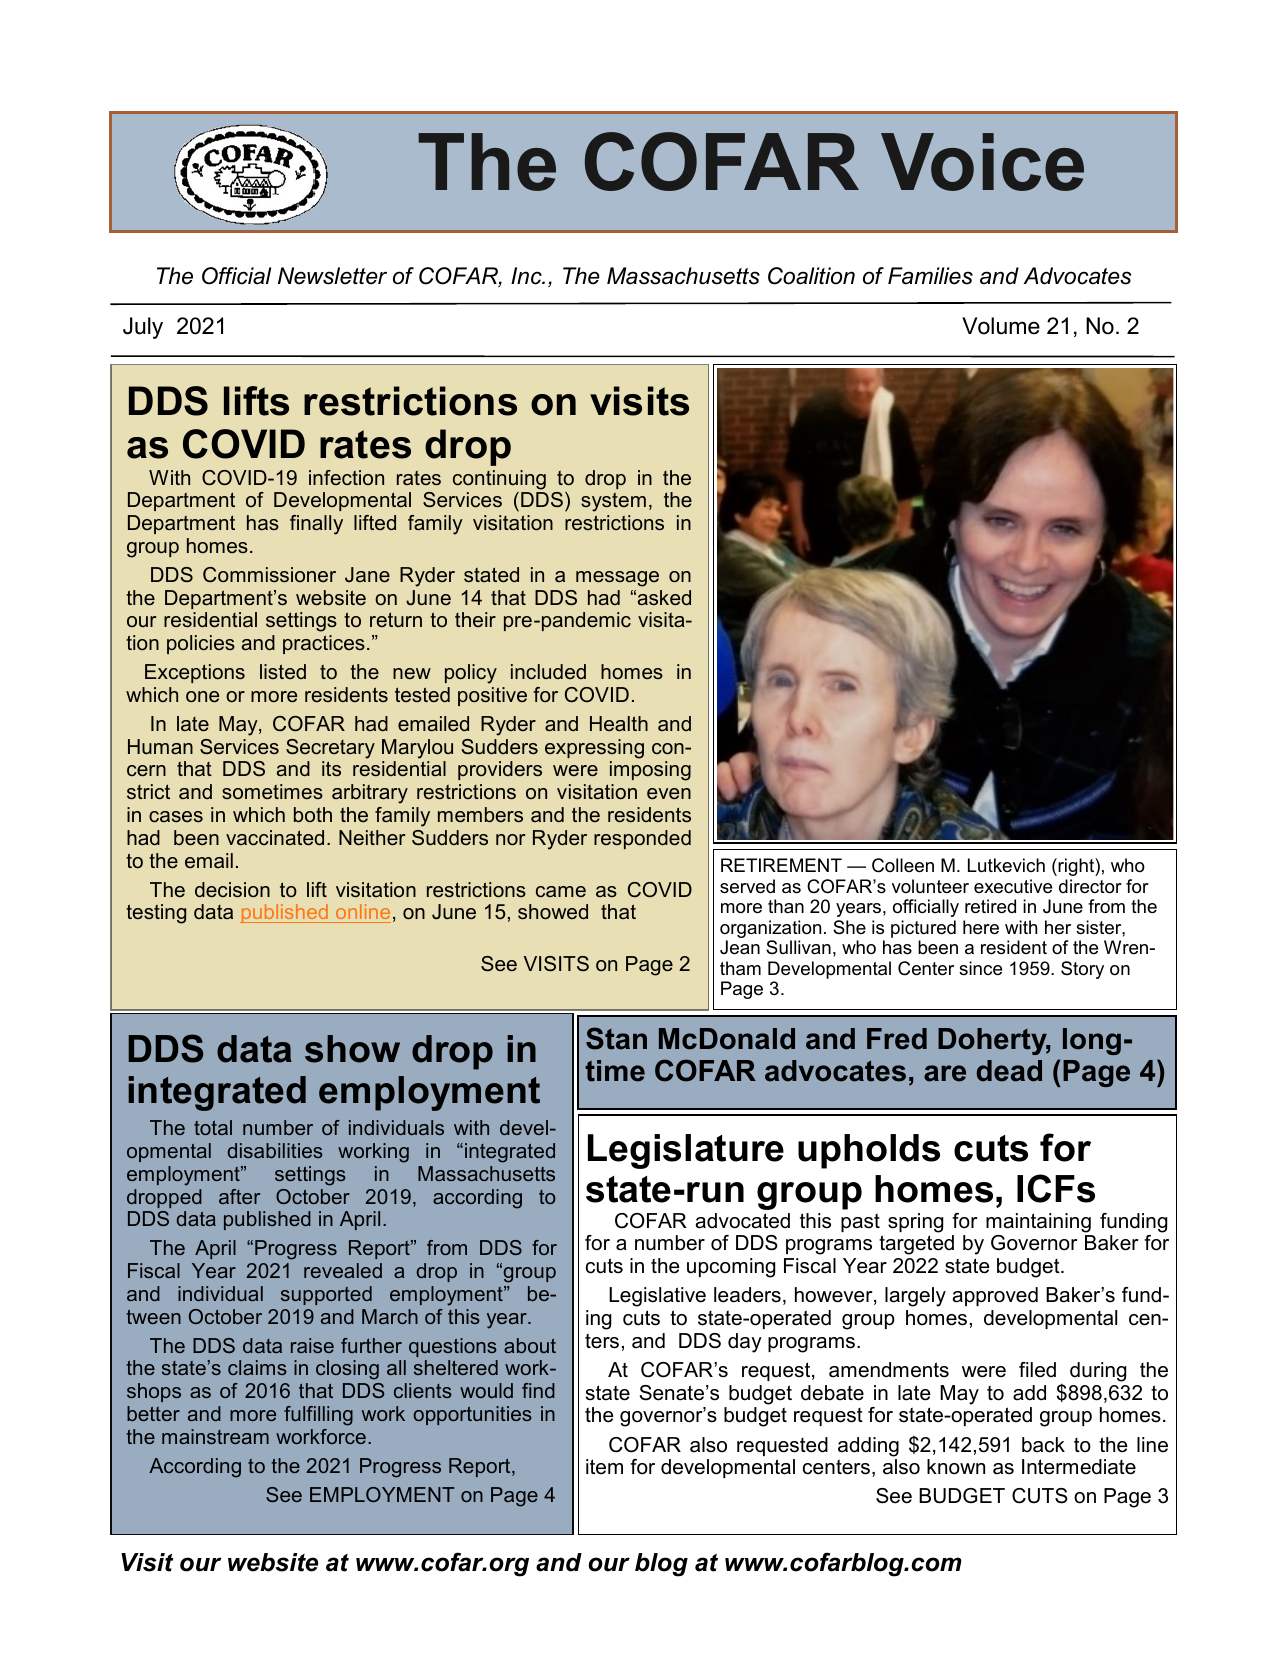 This screenshot has width=1279, height=1656. I want to click on Families, so click(930, 276).
